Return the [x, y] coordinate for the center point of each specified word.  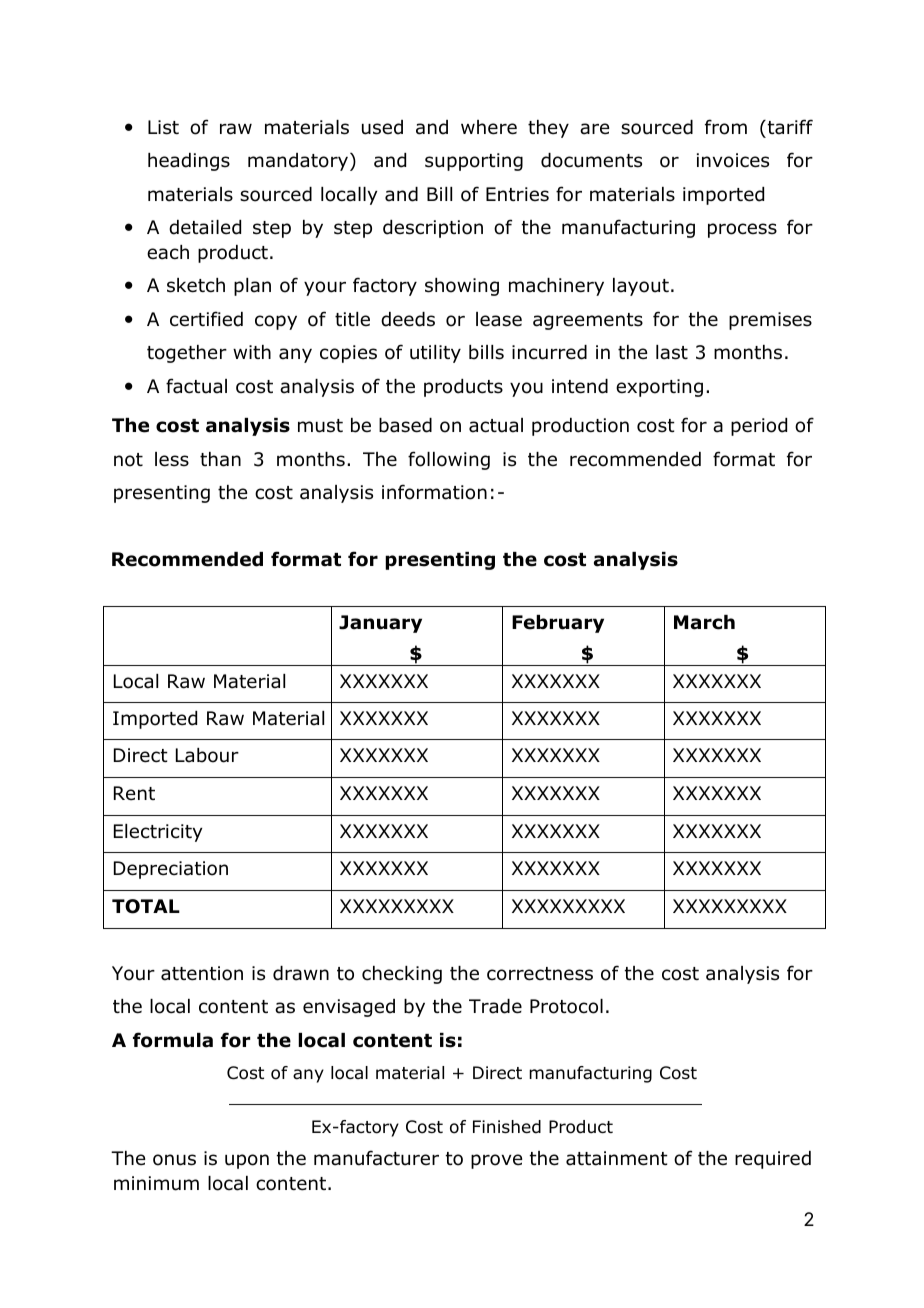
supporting [474, 162]
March [704, 622]
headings [189, 162]
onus [174, 1160]
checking [402, 975]
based [405, 425]
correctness [540, 974]
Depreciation [171, 870]
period [759, 427]
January [380, 624]
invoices [733, 160]
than [220, 459]
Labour [207, 755]
